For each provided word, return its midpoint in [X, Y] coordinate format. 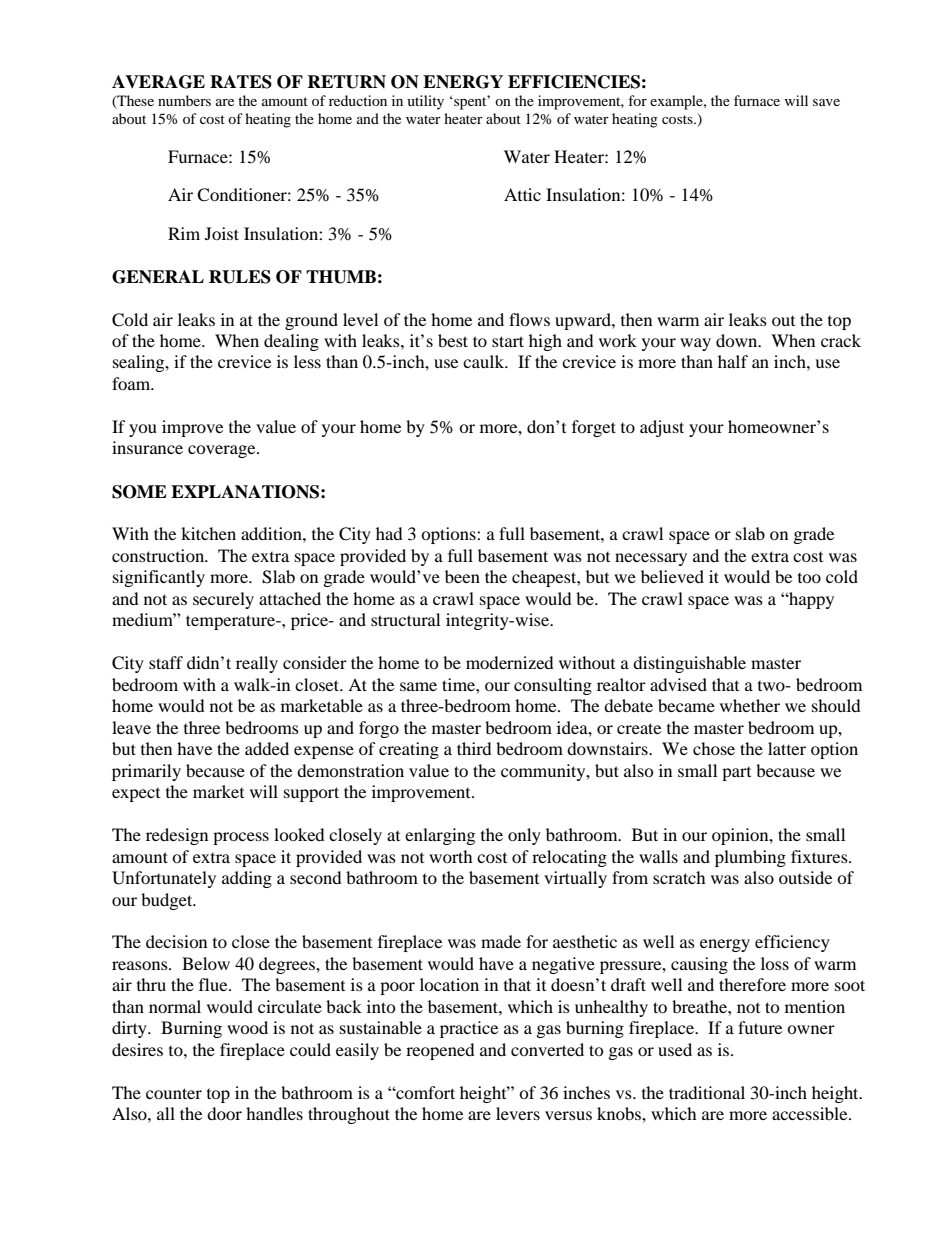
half [733, 361]
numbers [184, 100]
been [462, 576]
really [257, 664]
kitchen [208, 533]
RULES [240, 277]
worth [451, 856]
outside [805, 877]
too [809, 578]
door [224, 1113]
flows [529, 319]
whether [750, 705]
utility [425, 102]
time [459, 684]
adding [247, 879]
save [826, 102]
